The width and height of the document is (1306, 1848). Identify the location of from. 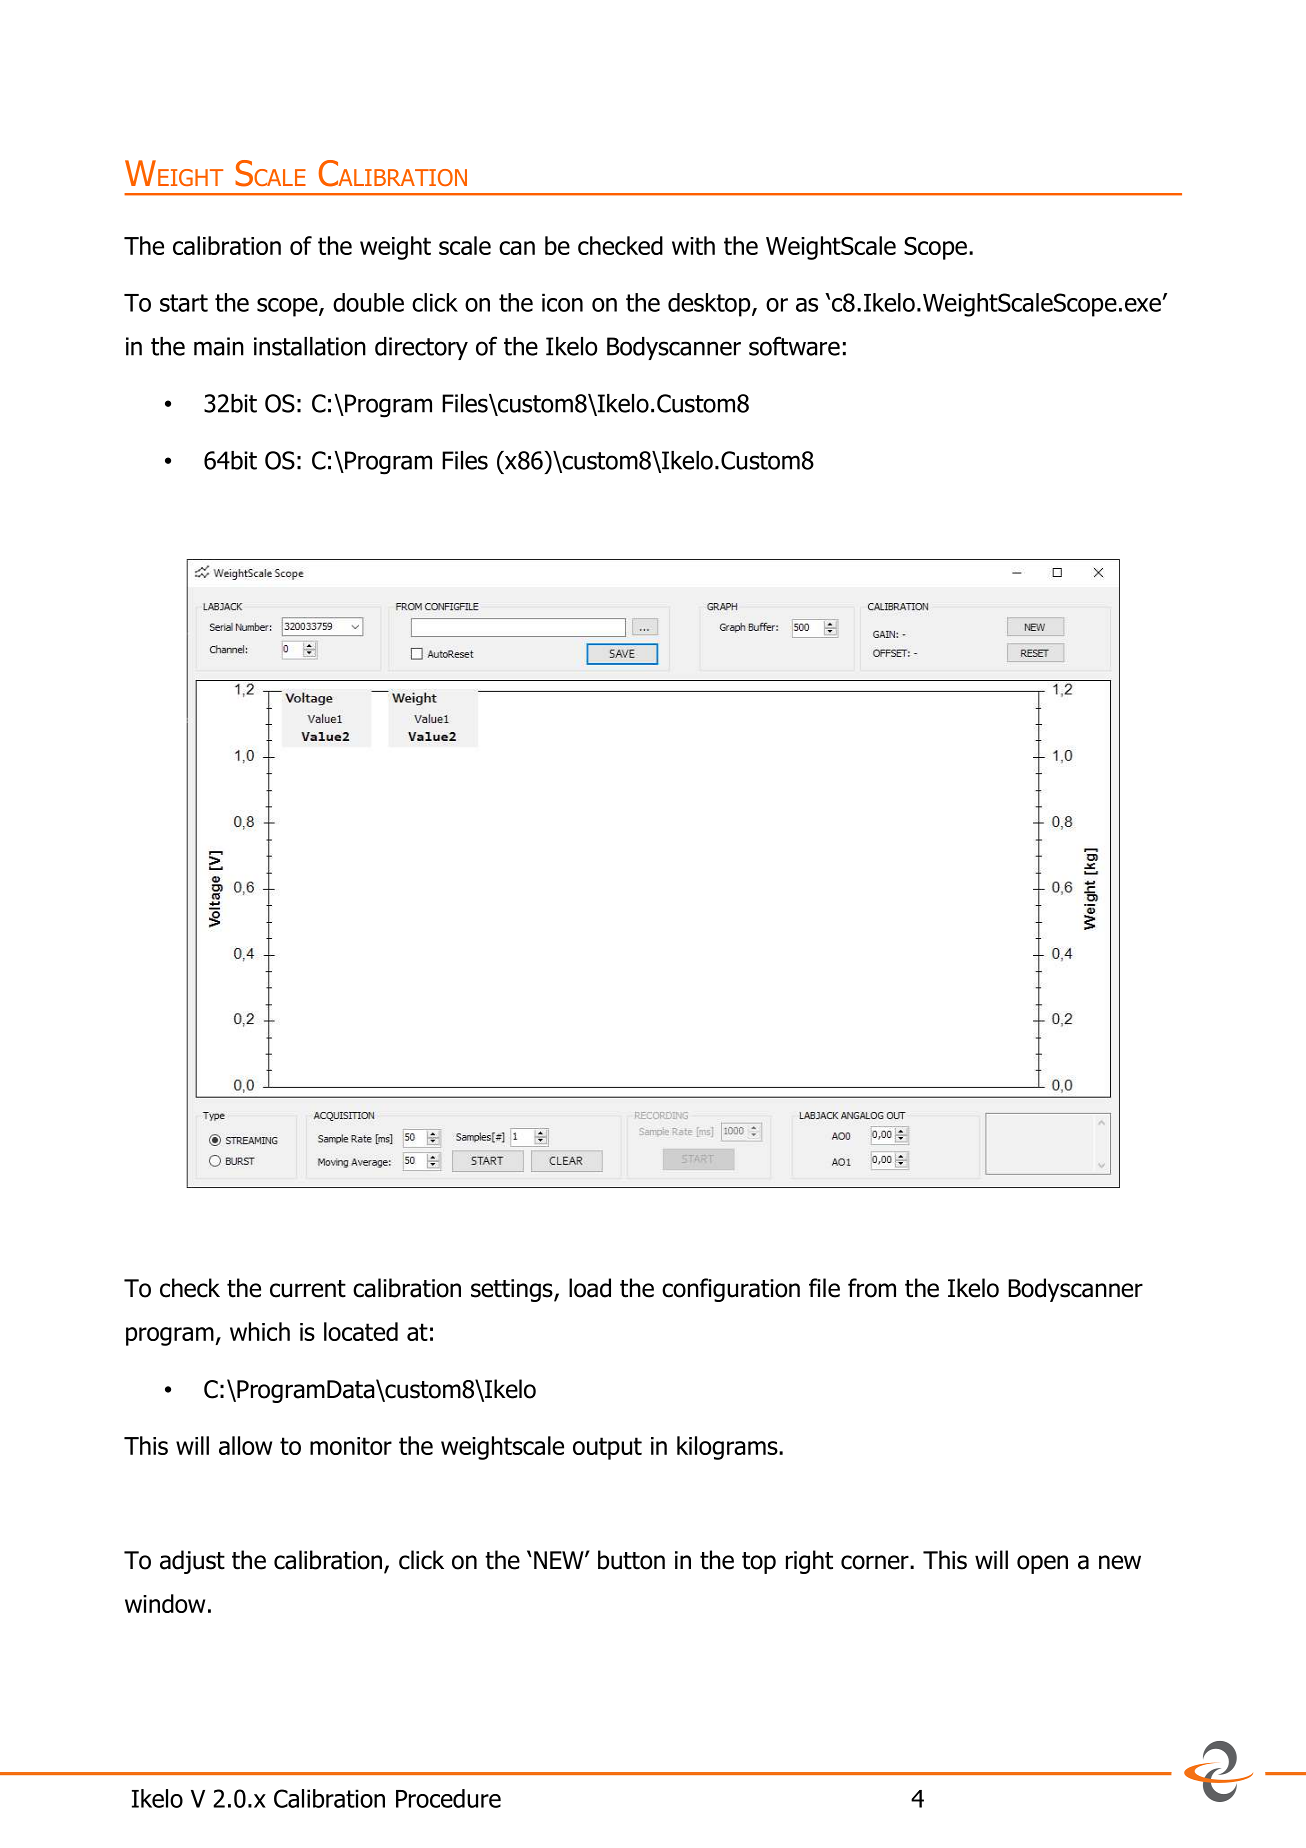
(872, 1288).
